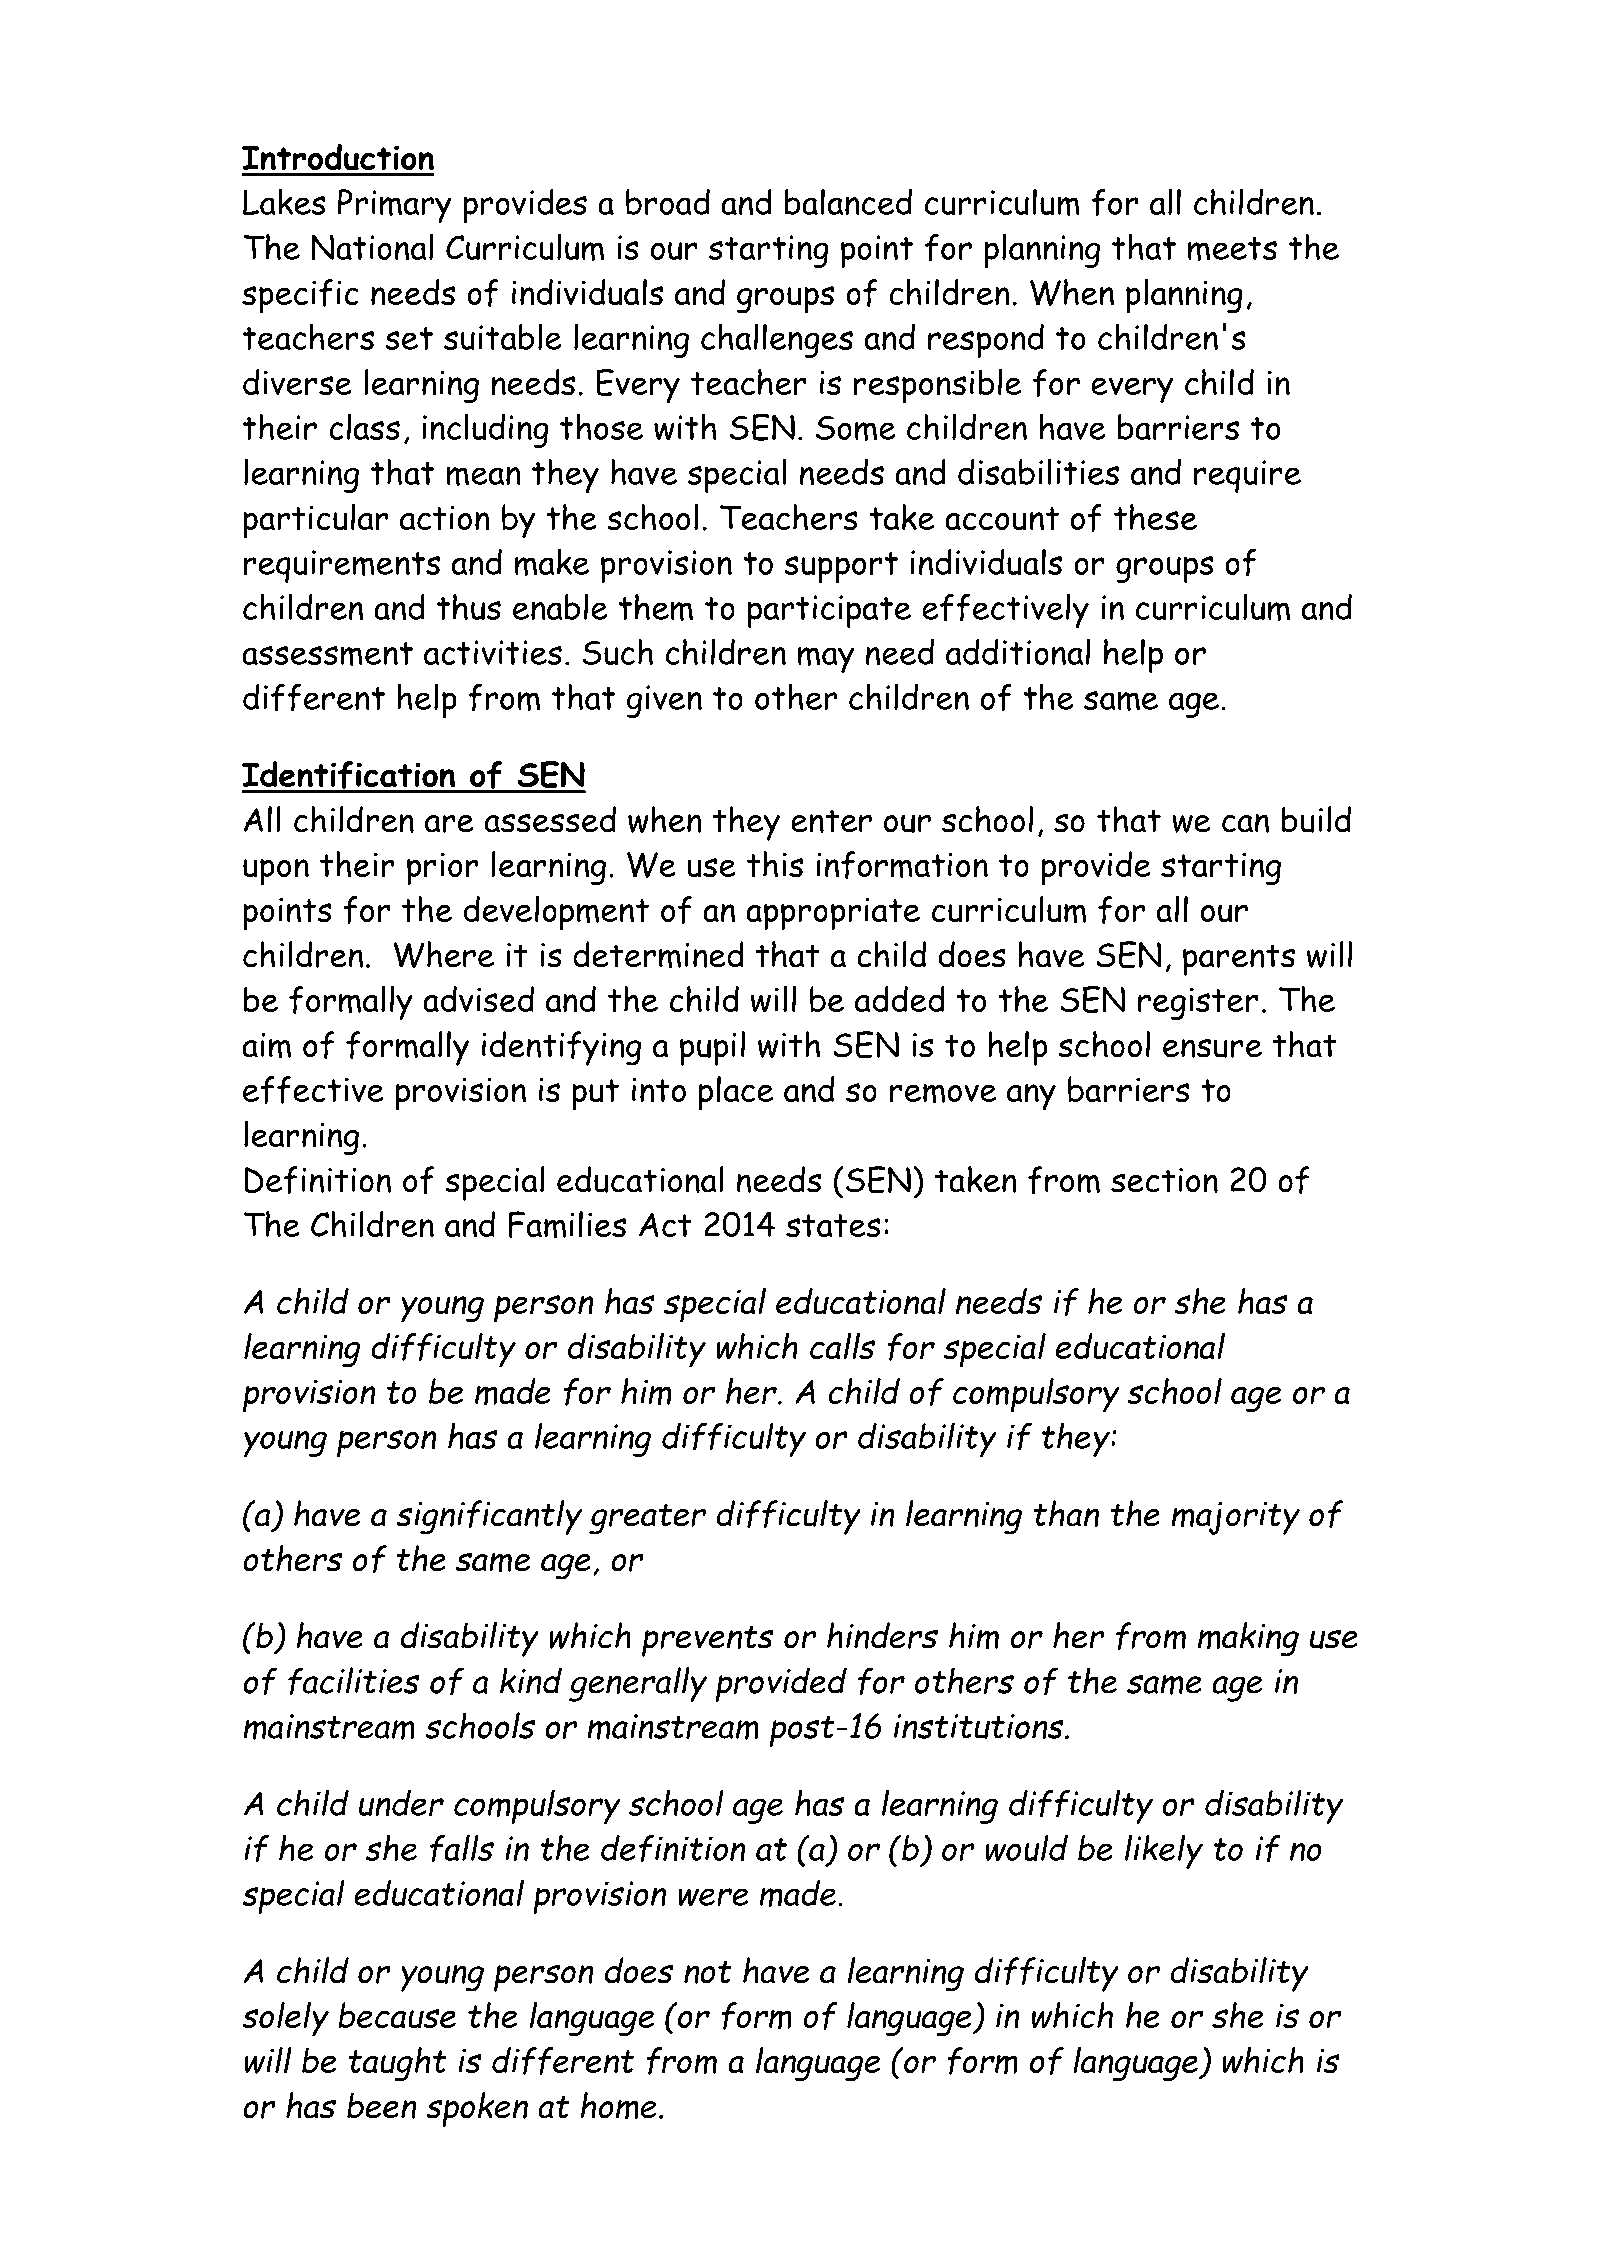 The width and height of the screenshot is (1601, 2265). Describe the element at coordinates (266, 1046) in the screenshot. I see `aim` at that location.
